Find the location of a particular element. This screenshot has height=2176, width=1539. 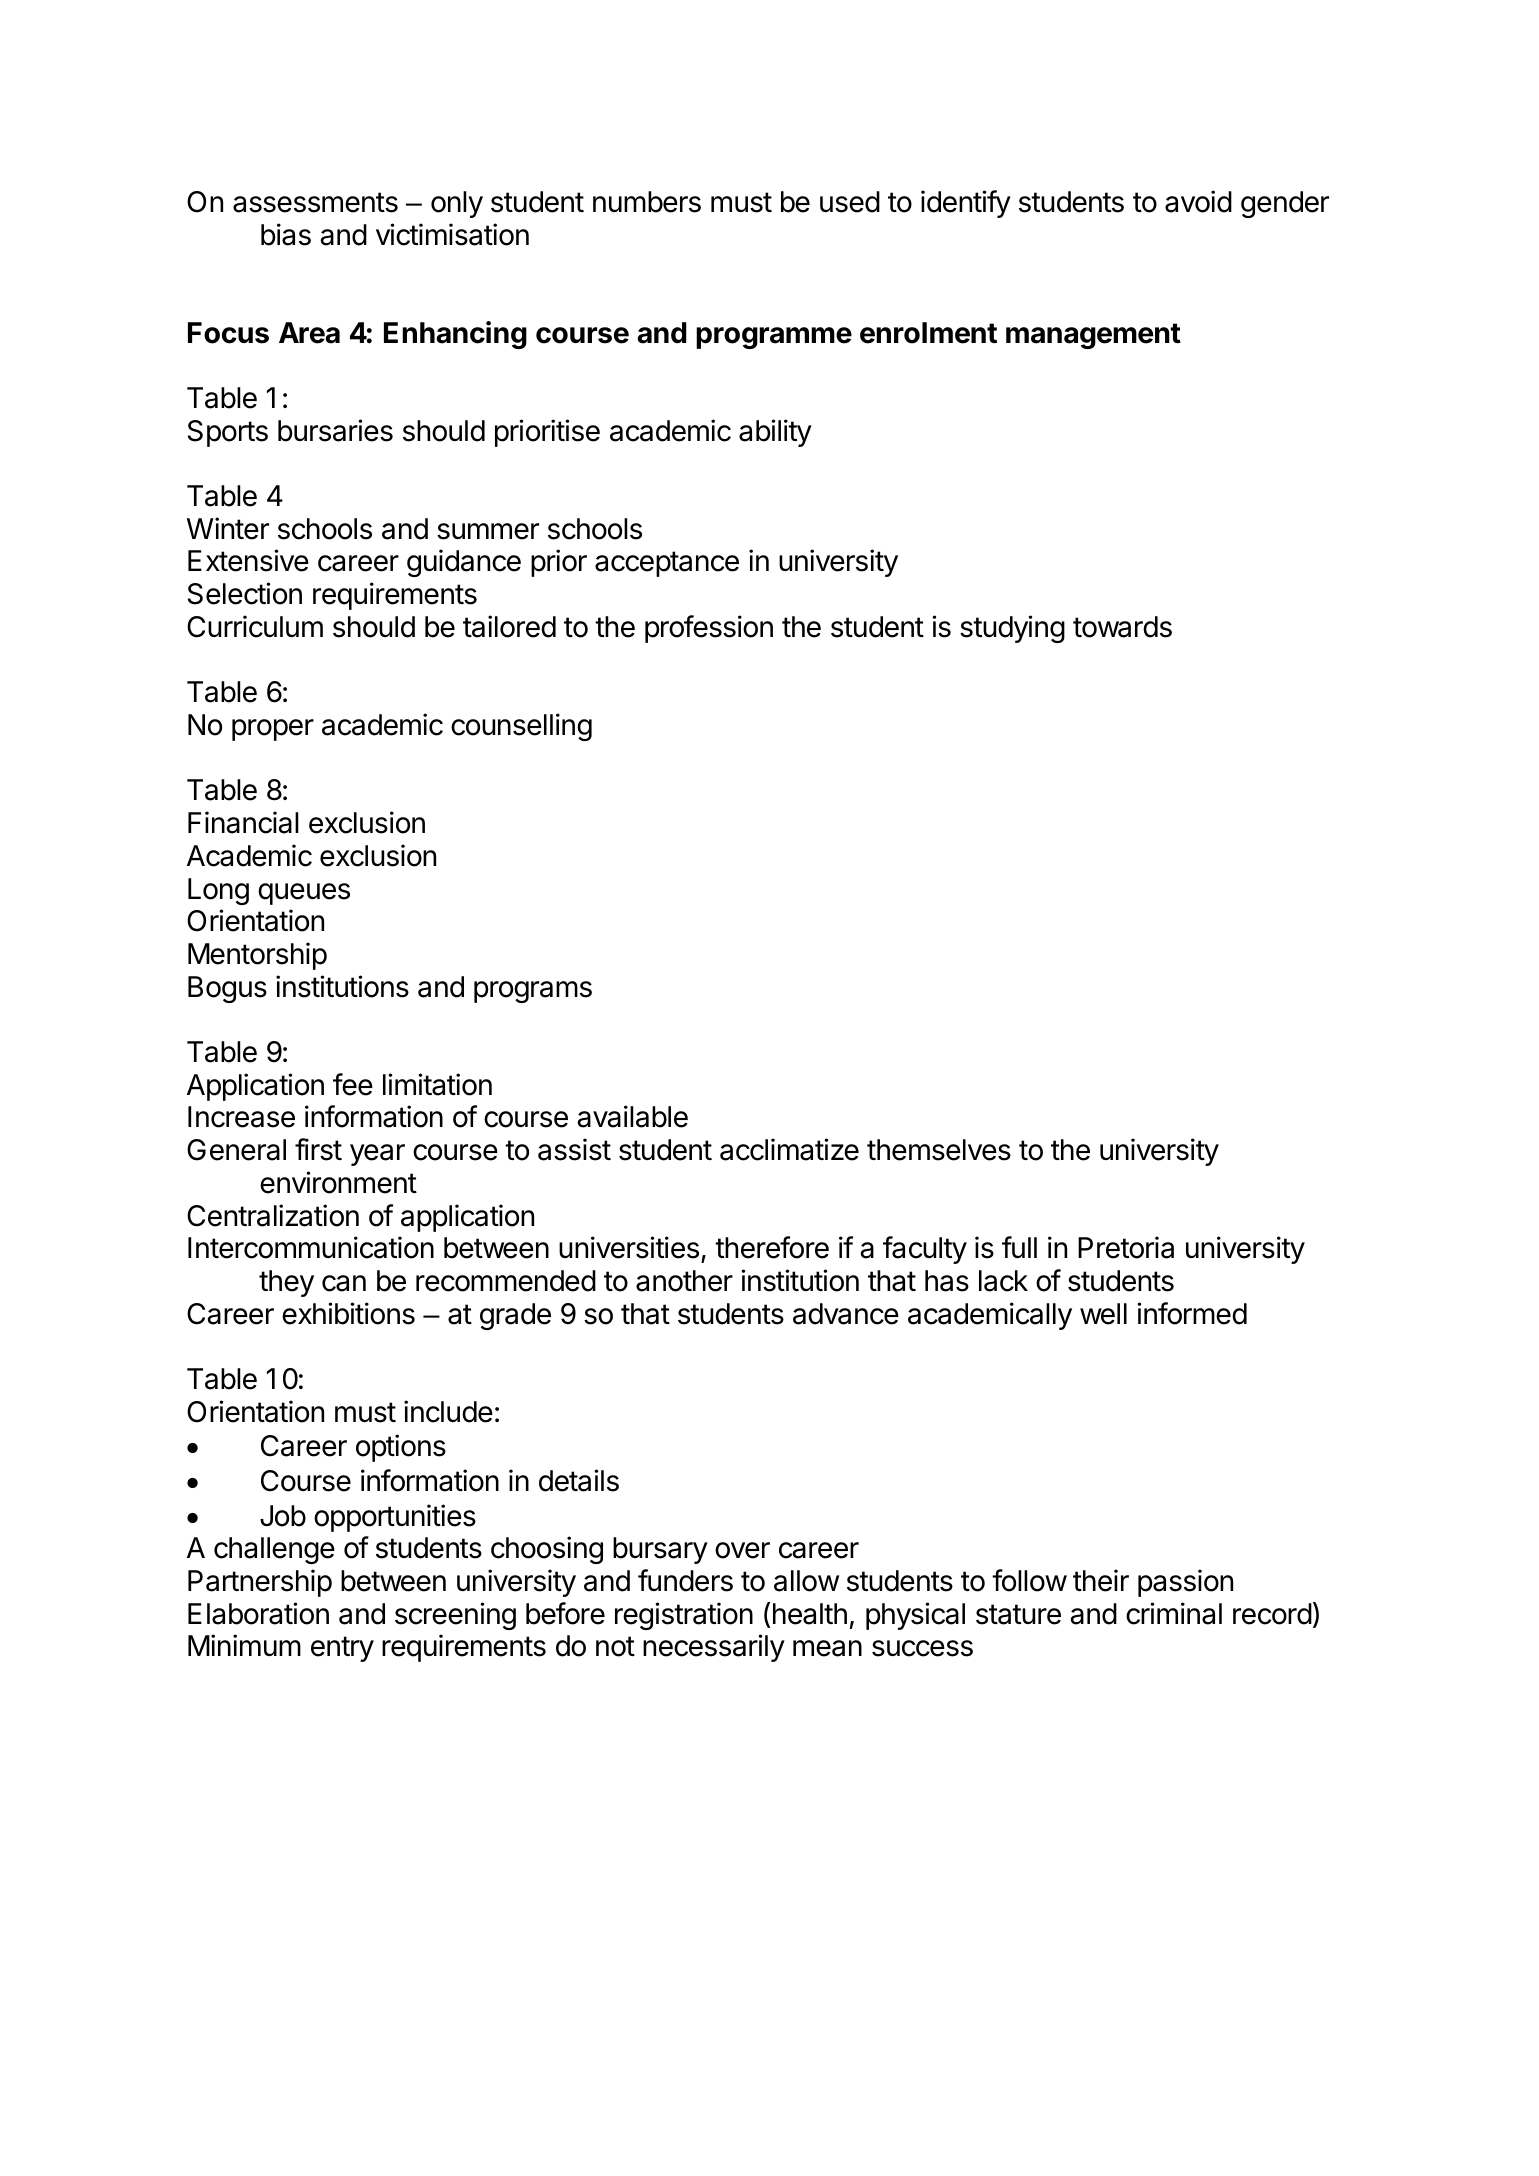

profession is located at coordinates (709, 629).
